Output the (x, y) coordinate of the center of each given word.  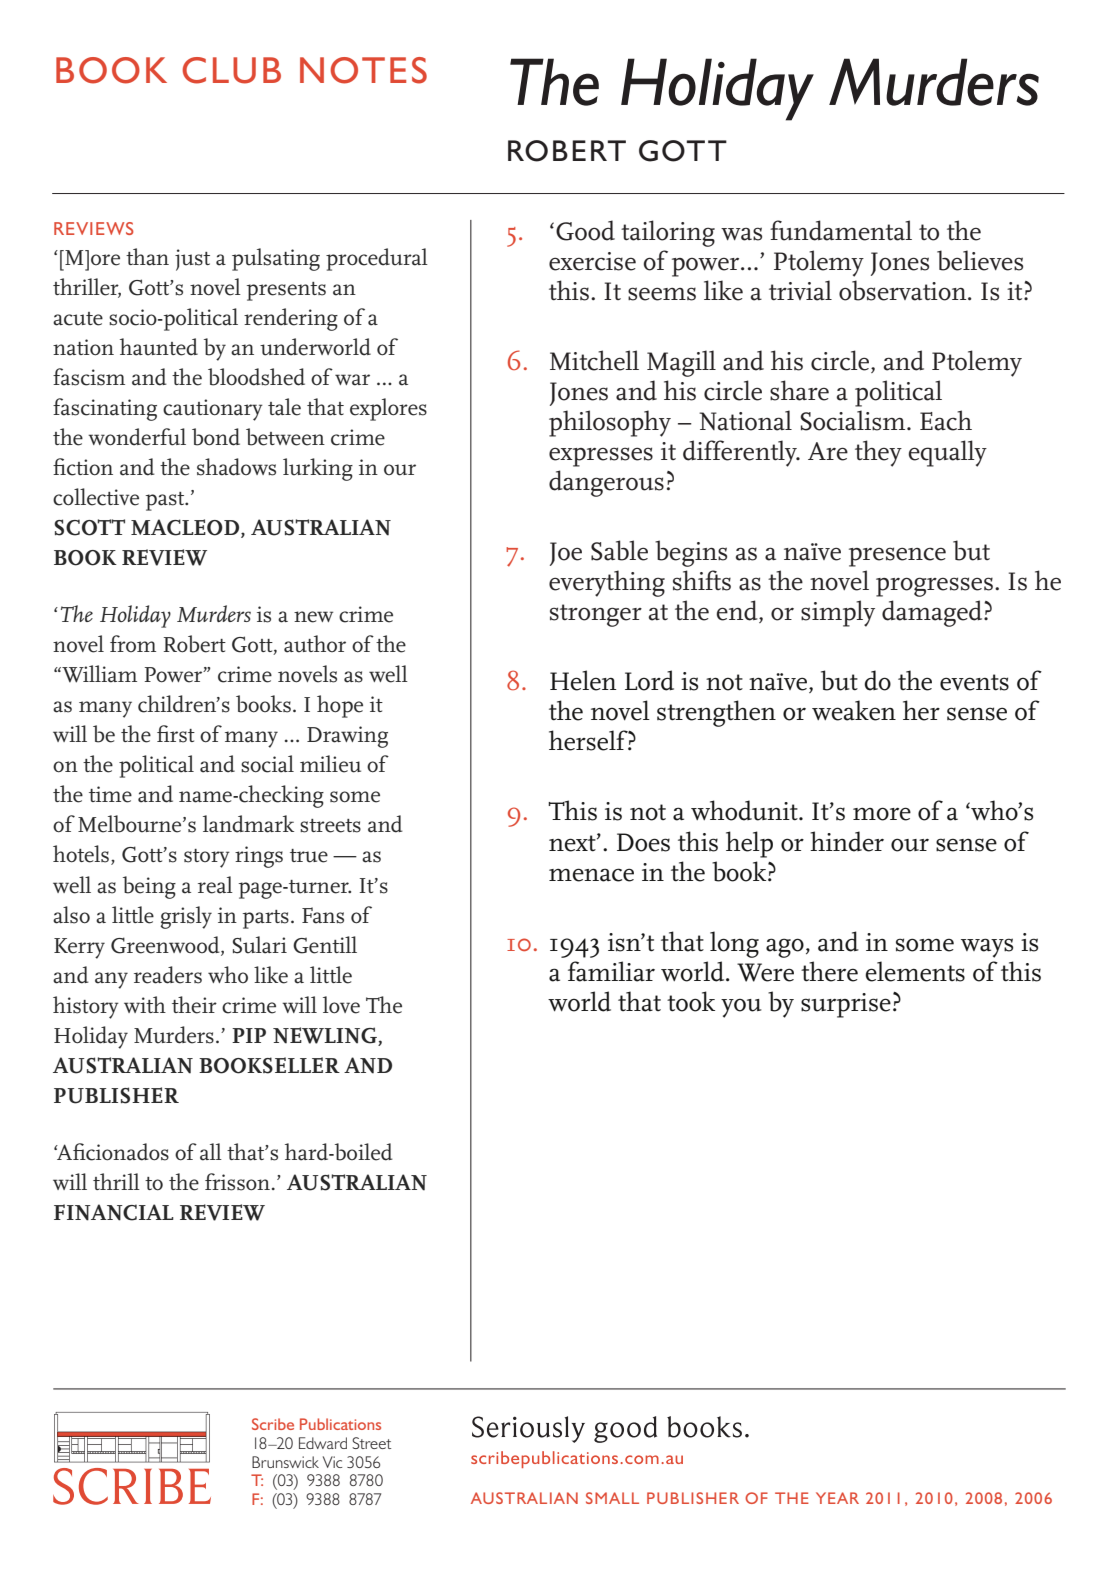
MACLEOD (186, 528)
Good (585, 230)
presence (897, 557)
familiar (611, 971)
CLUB (231, 70)
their (194, 1005)
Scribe (273, 1424)
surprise (846, 1005)
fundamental (841, 230)
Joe (566, 554)
